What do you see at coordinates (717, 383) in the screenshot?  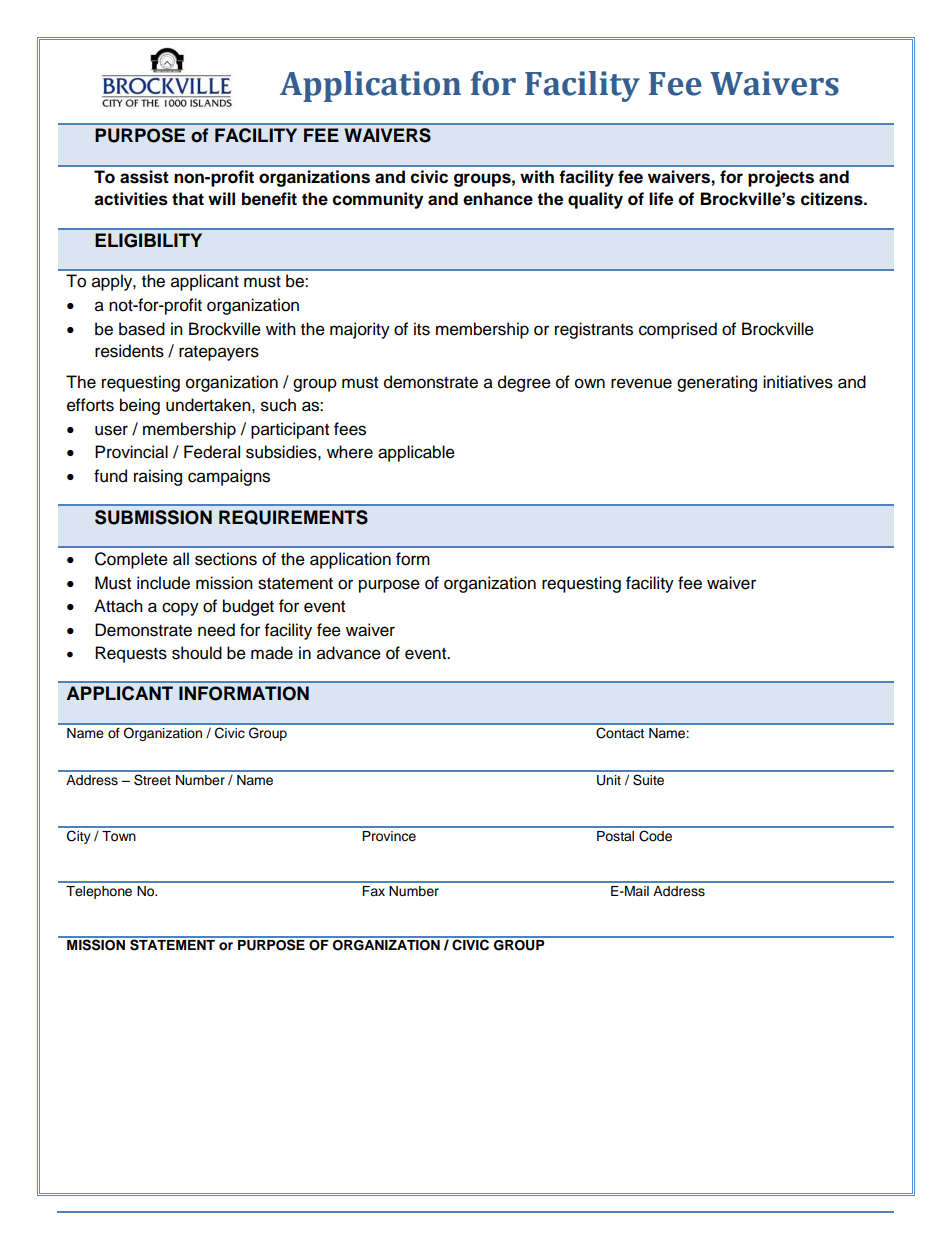 I see `generating` at bounding box center [717, 383].
